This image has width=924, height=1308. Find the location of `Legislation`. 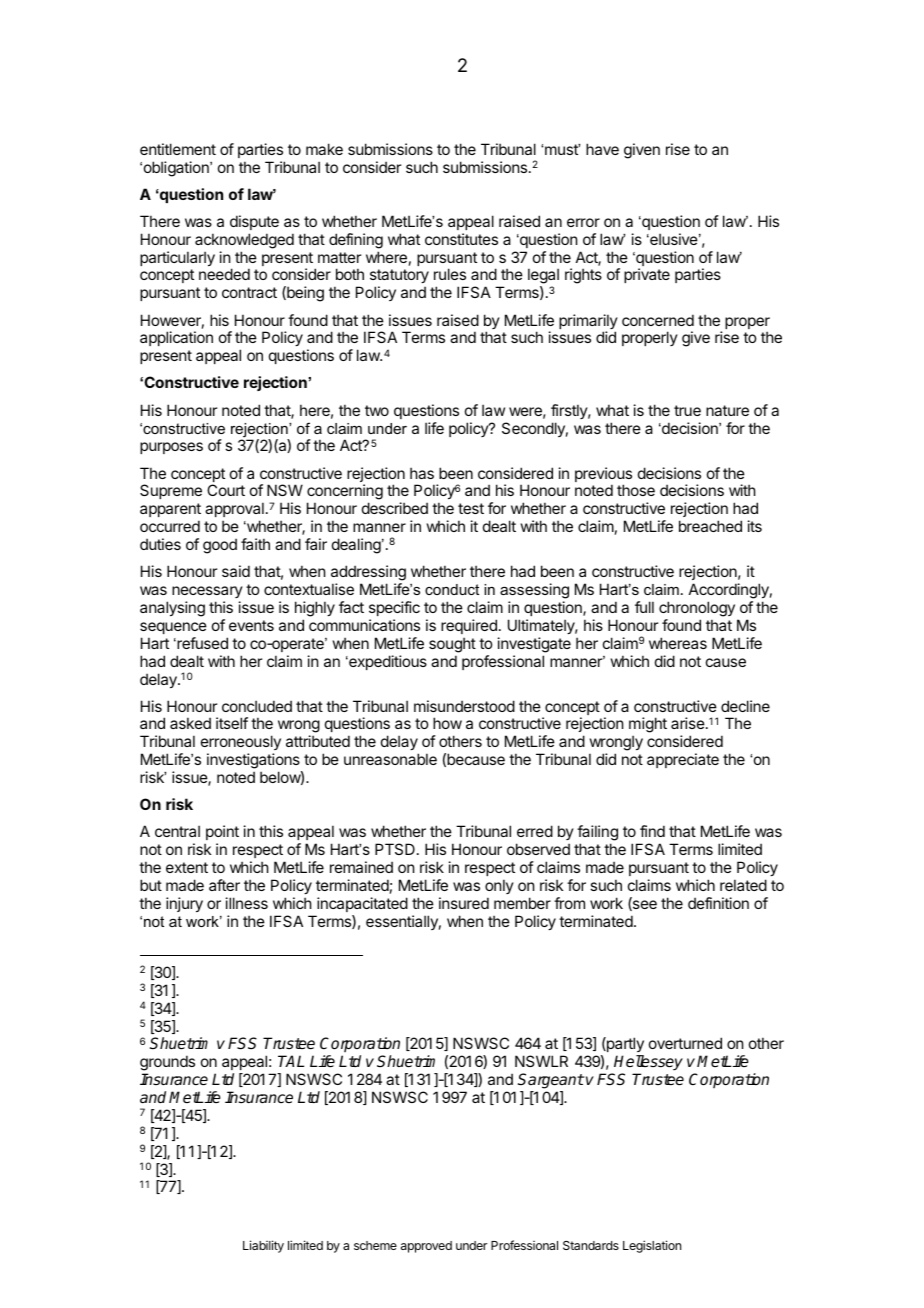

Legislation is located at coordinates (652, 1246).
